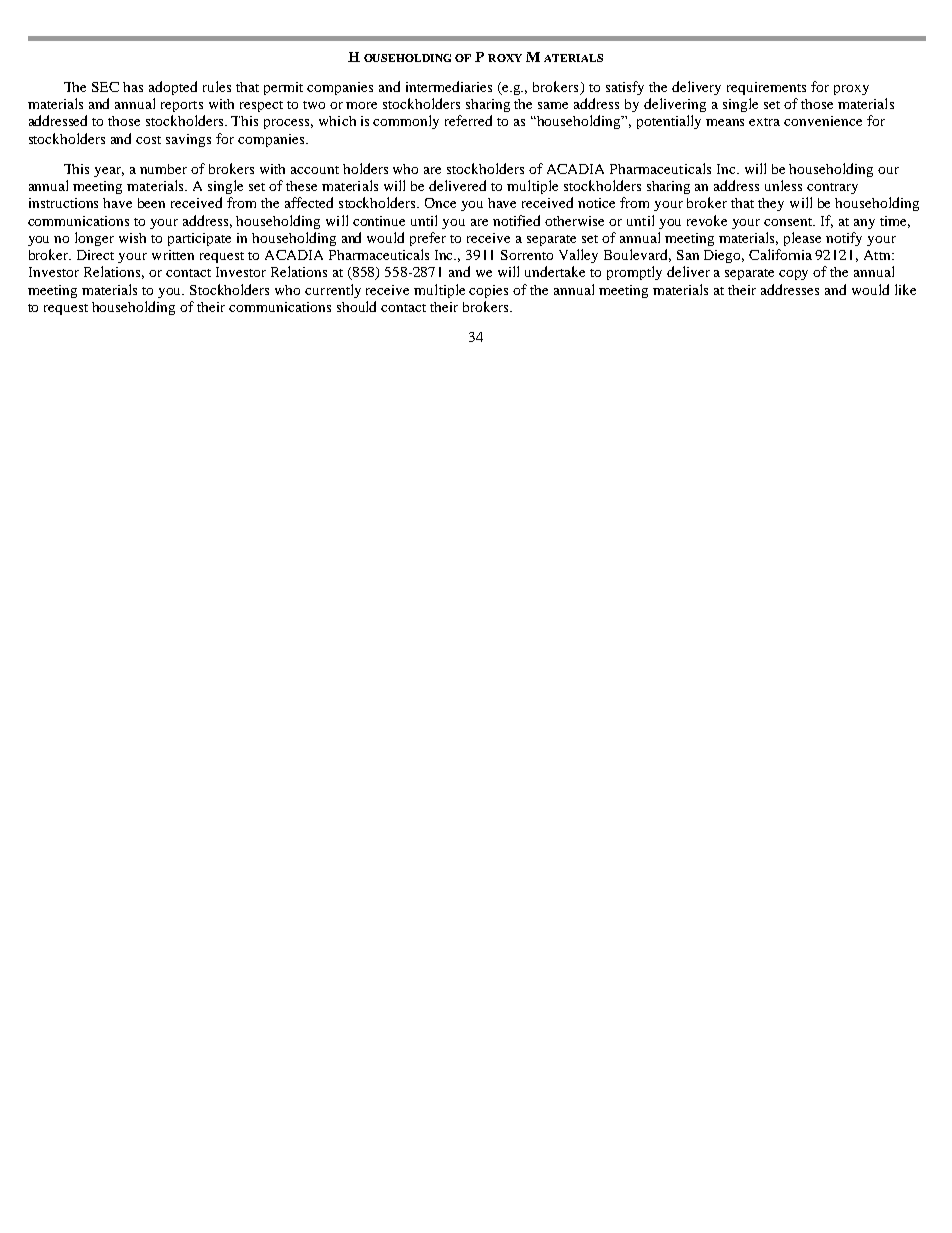 The width and height of the image is (952, 1233). I want to click on intermediaries, so click(449, 86).
